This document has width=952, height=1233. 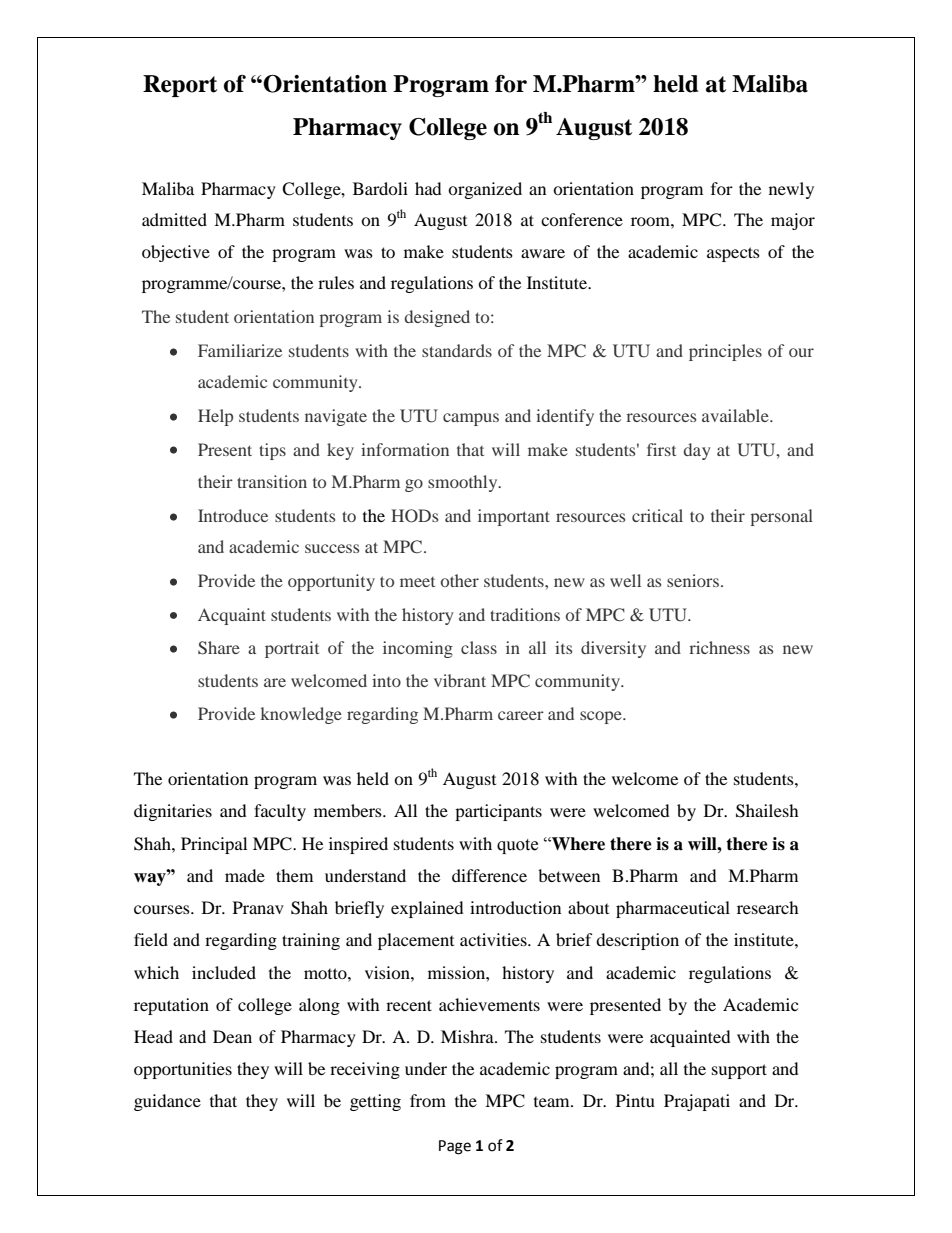 I want to click on Page, so click(x=455, y=1147).
